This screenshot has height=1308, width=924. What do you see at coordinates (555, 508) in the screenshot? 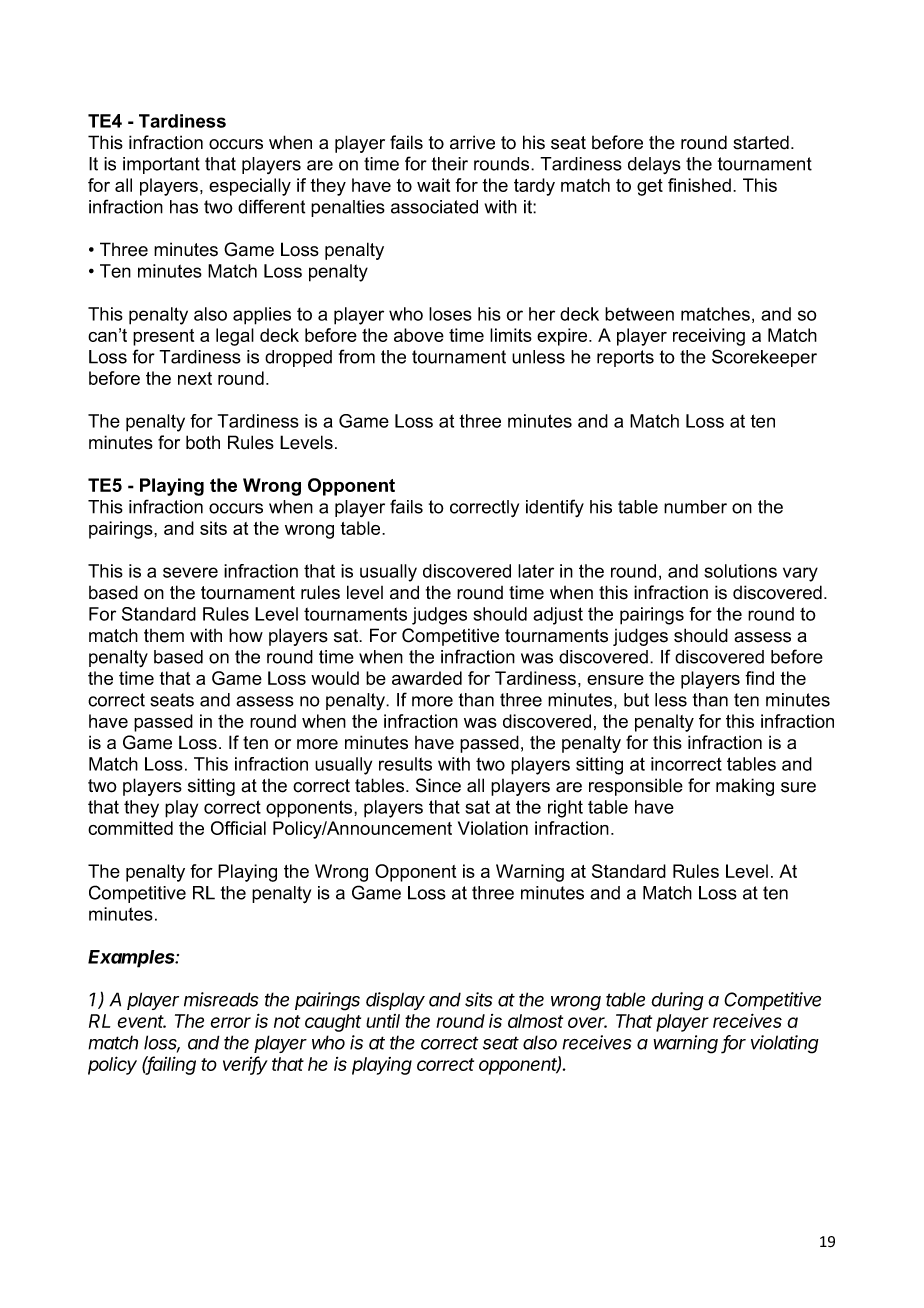
I see `identify` at bounding box center [555, 508].
